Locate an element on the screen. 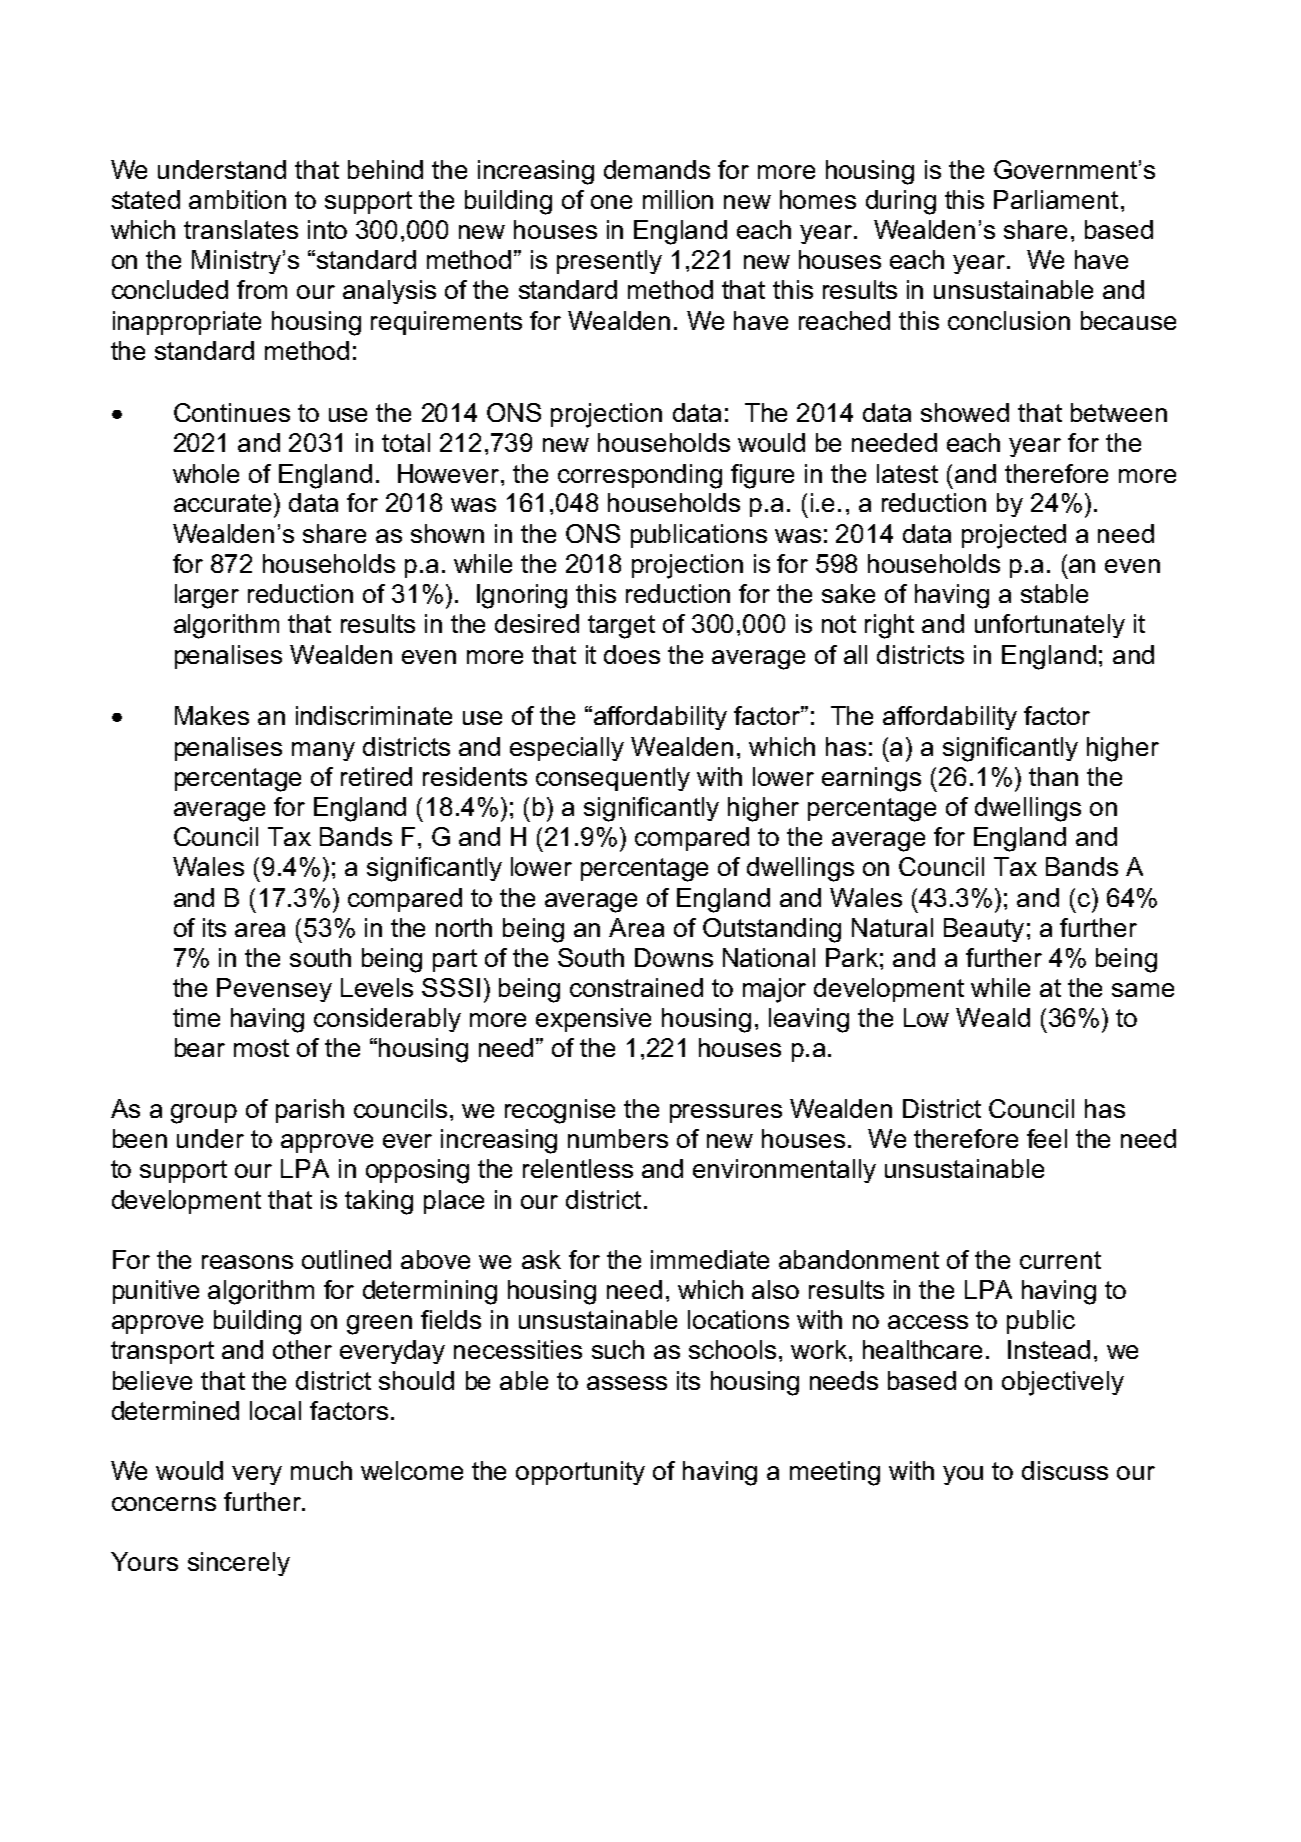 The width and height of the screenshot is (1301, 1842). sincerely is located at coordinates (239, 1564).
